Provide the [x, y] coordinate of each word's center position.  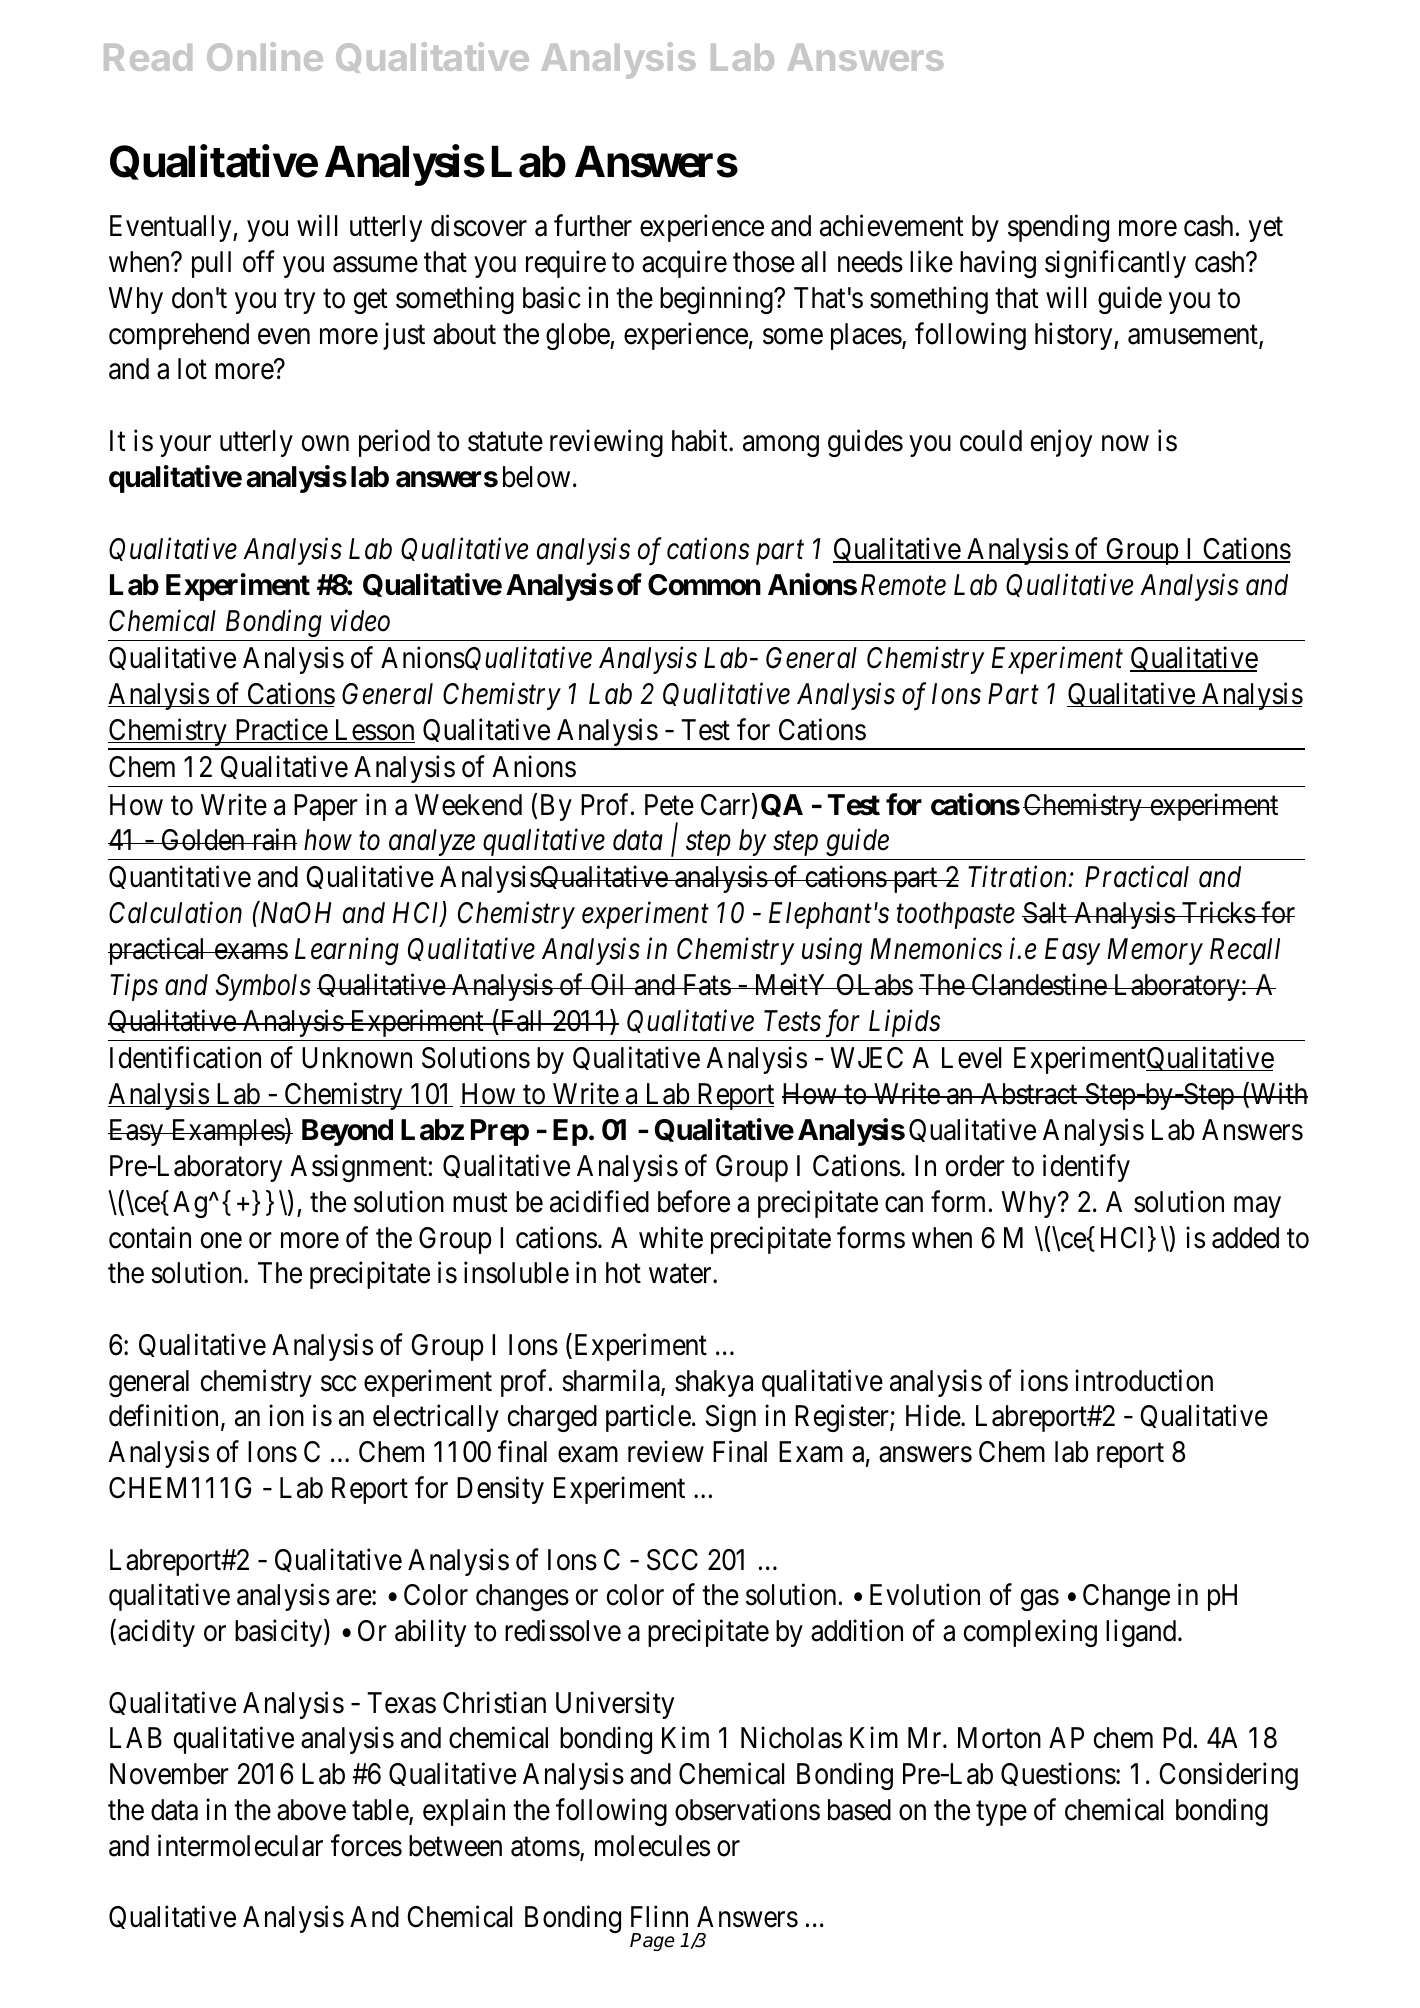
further [593, 226]
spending [1058, 228]
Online [265, 56]
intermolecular [240, 1845]
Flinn [659, 1916]
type [1001, 1813]
